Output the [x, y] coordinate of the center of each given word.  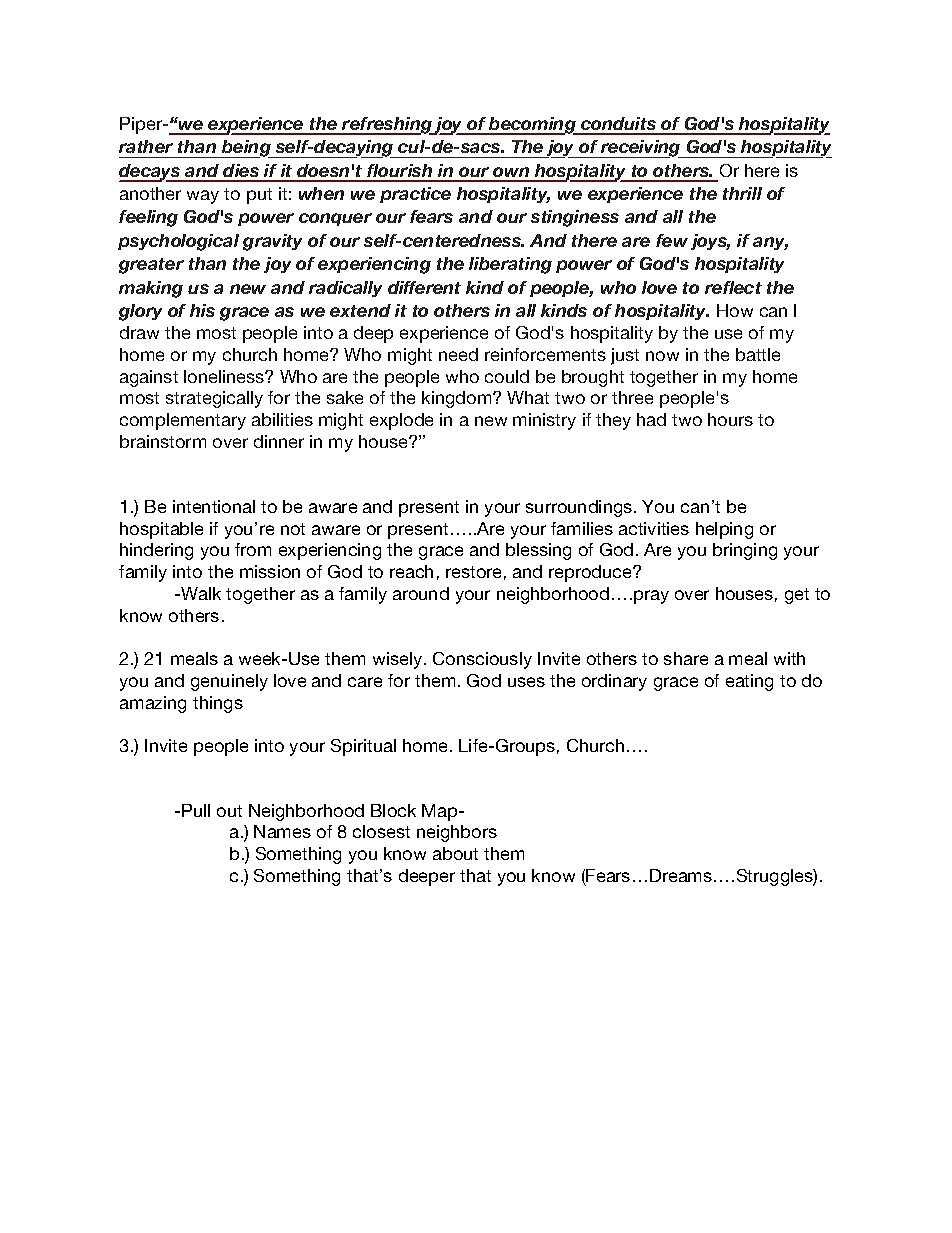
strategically [214, 399]
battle [758, 354]
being [246, 149]
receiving [641, 149]
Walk [200, 593]
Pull [196, 810]
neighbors [457, 833]
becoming [532, 126]
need [458, 354]
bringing [745, 551]
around [421, 593]
